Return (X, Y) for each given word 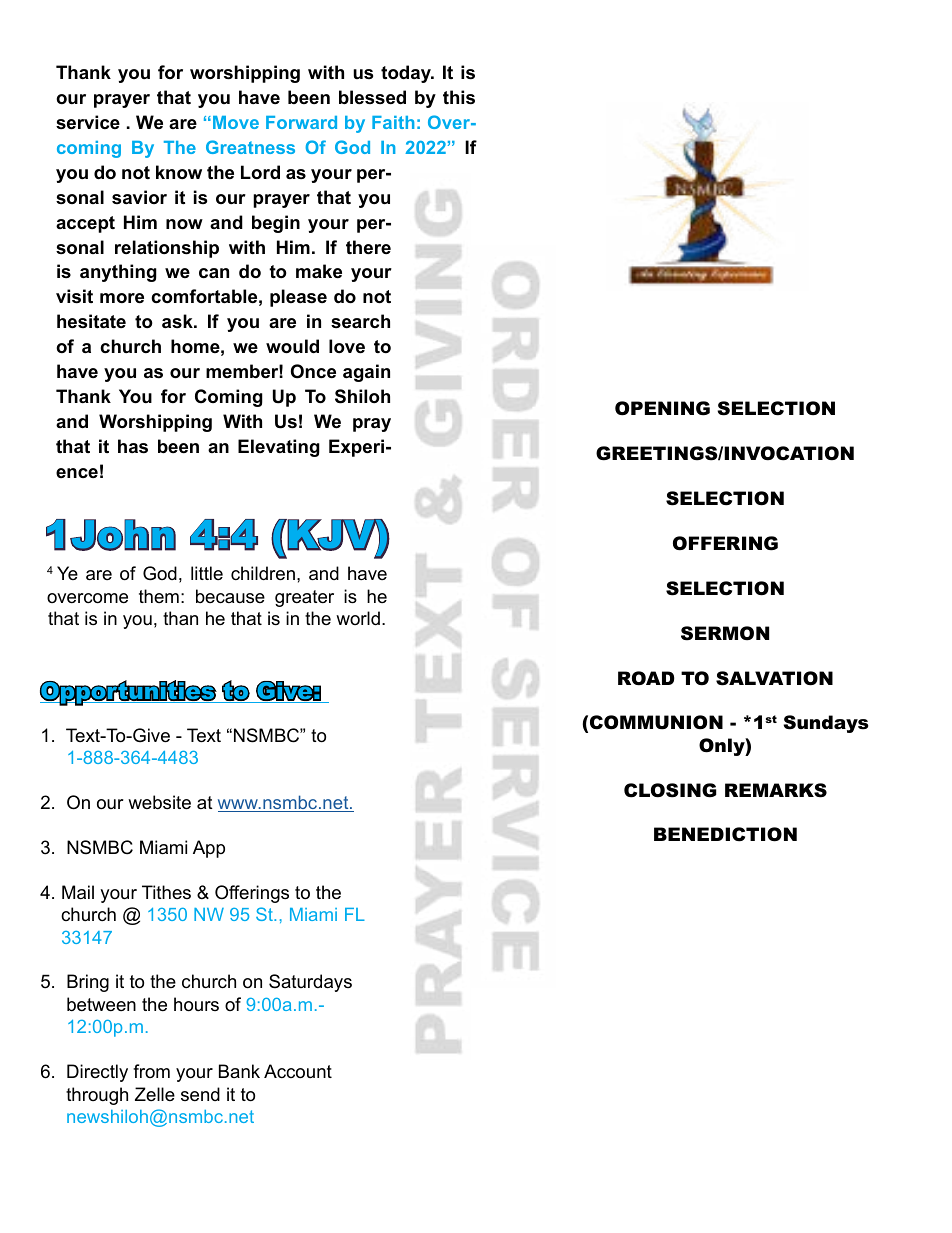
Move (236, 122)
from (151, 1071)
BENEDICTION (725, 834)
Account (298, 1071)
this (459, 97)
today (407, 74)
